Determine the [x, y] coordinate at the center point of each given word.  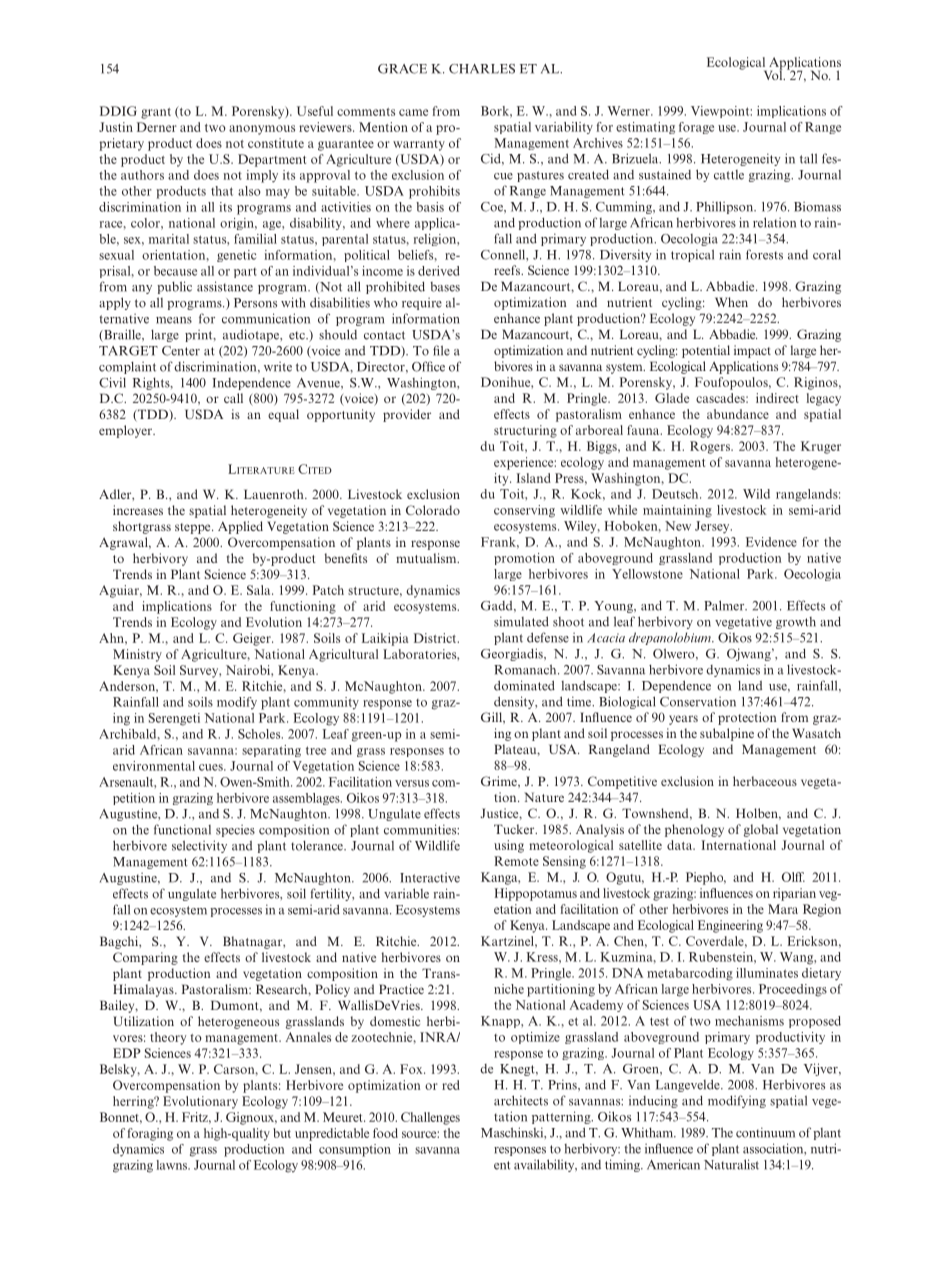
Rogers [711, 447]
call [233, 398]
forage [696, 128]
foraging [150, 1134]
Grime [500, 782]
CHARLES [482, 69]
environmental [154, 766]
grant [156, 113]
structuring [525, 431]
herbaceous [765, 781]
